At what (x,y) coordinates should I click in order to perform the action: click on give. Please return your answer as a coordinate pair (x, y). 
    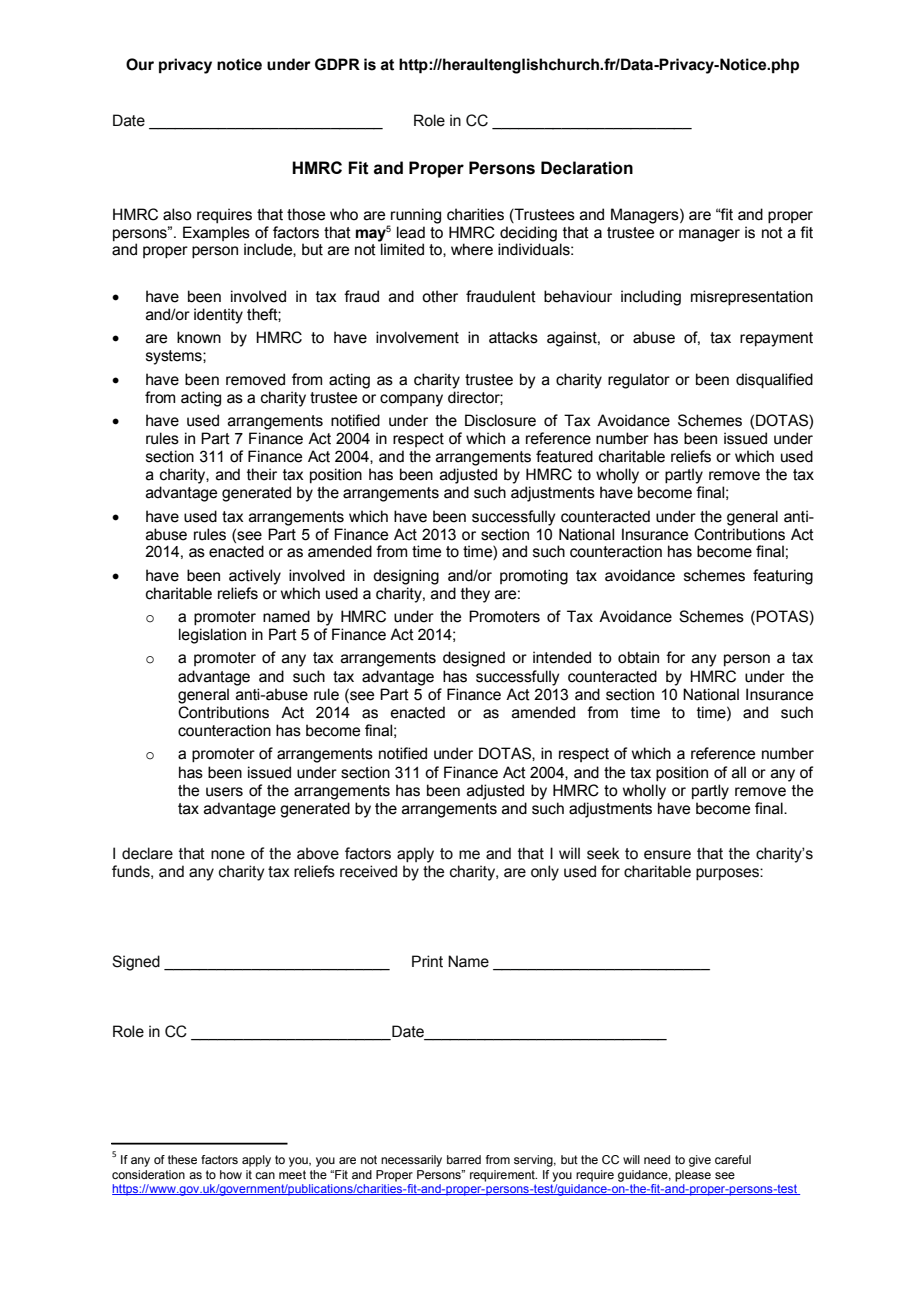
    Looking at the image, I should click on (700, 1161).
